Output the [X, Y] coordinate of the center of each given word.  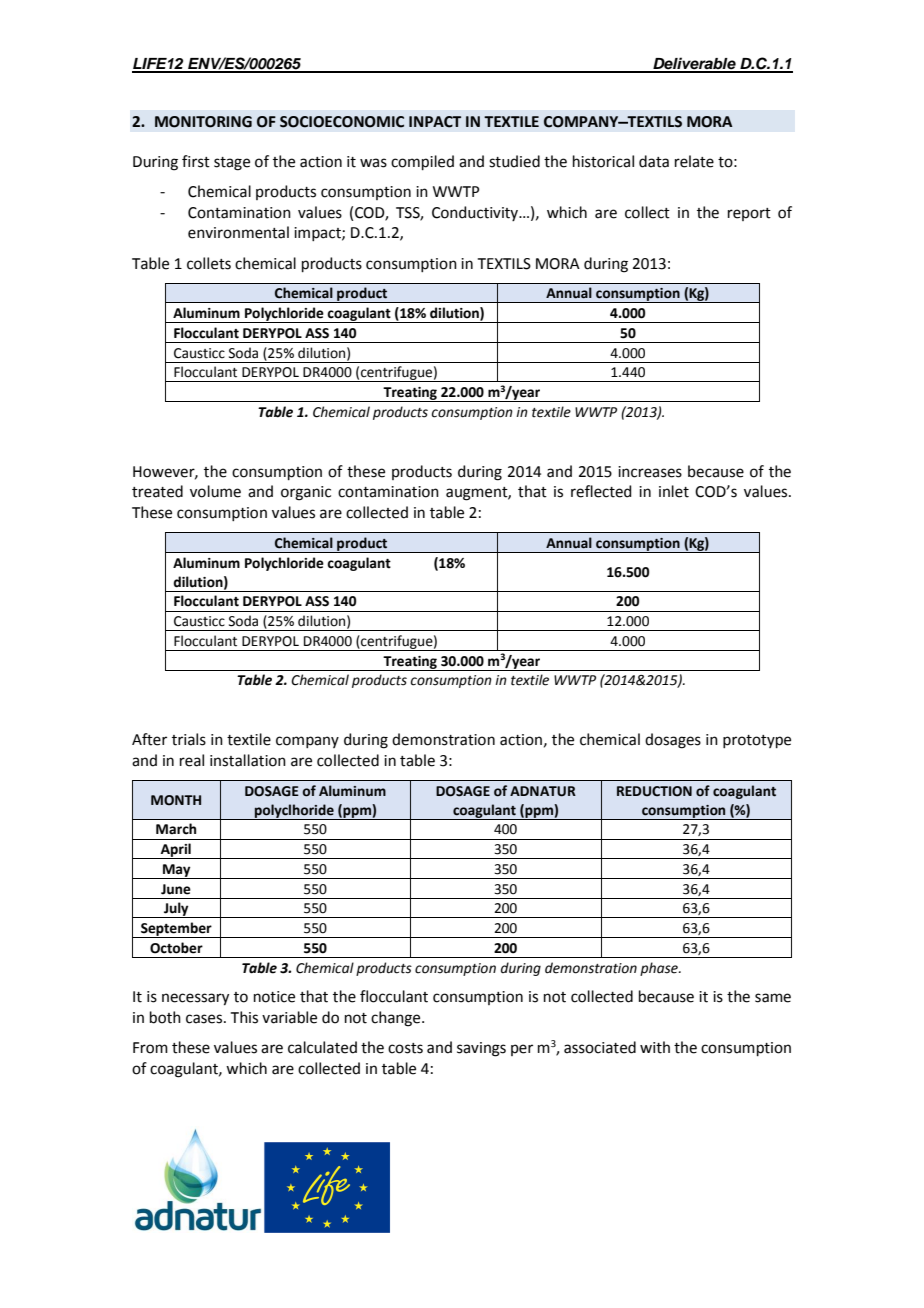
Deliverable [694, 64]
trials [189, 739]
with [655, 1047]
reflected [601, 491]
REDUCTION [654, 791]
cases [205, 1019]
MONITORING [203, 122]
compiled [422, 162]
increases [650, 472]
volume [215, 491]
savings [481, 1049]
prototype [757, 741]
